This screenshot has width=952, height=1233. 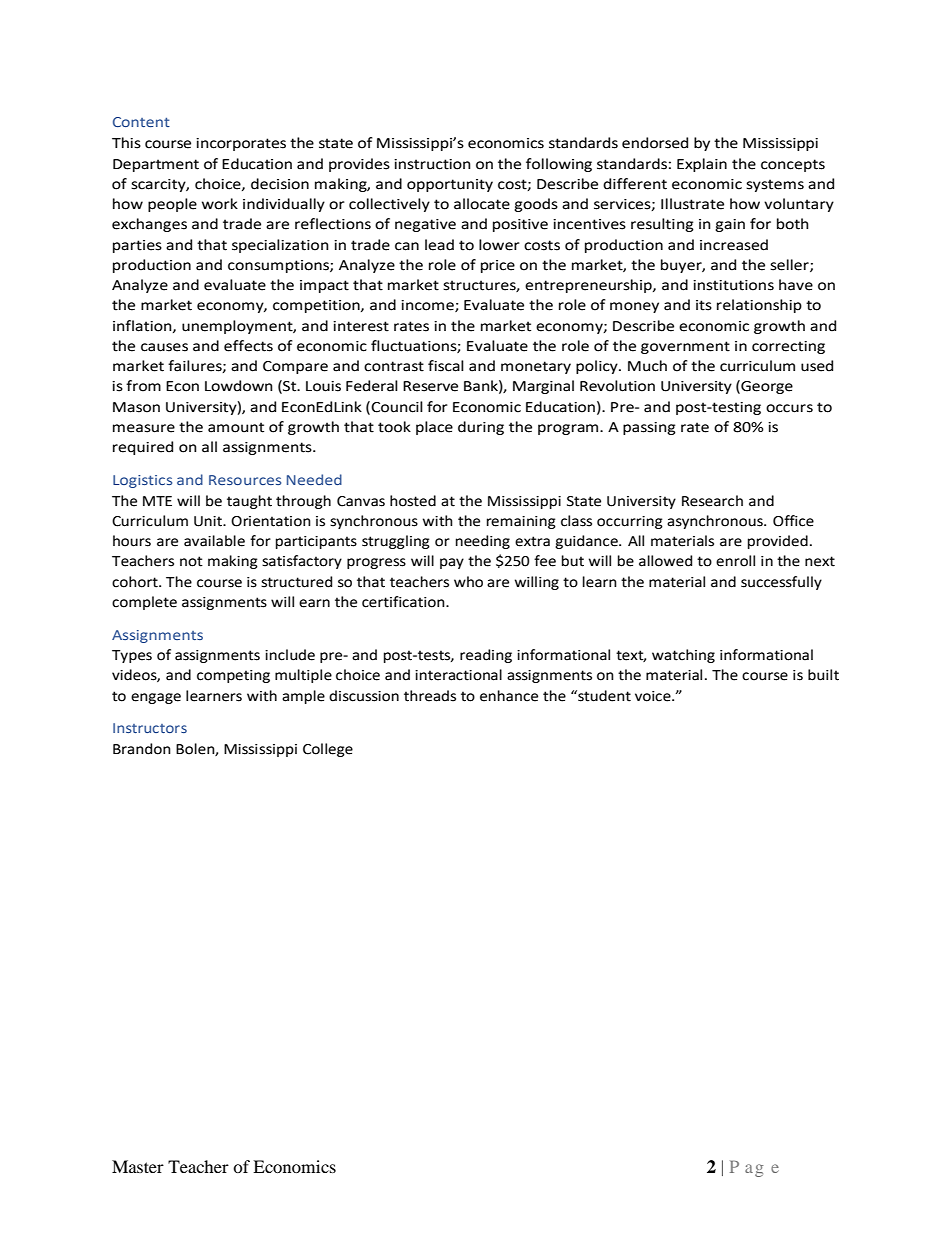 What do you see at coordinates (823, 675) in the screenshot?
I see `built` at bounding box center [823, 675].
